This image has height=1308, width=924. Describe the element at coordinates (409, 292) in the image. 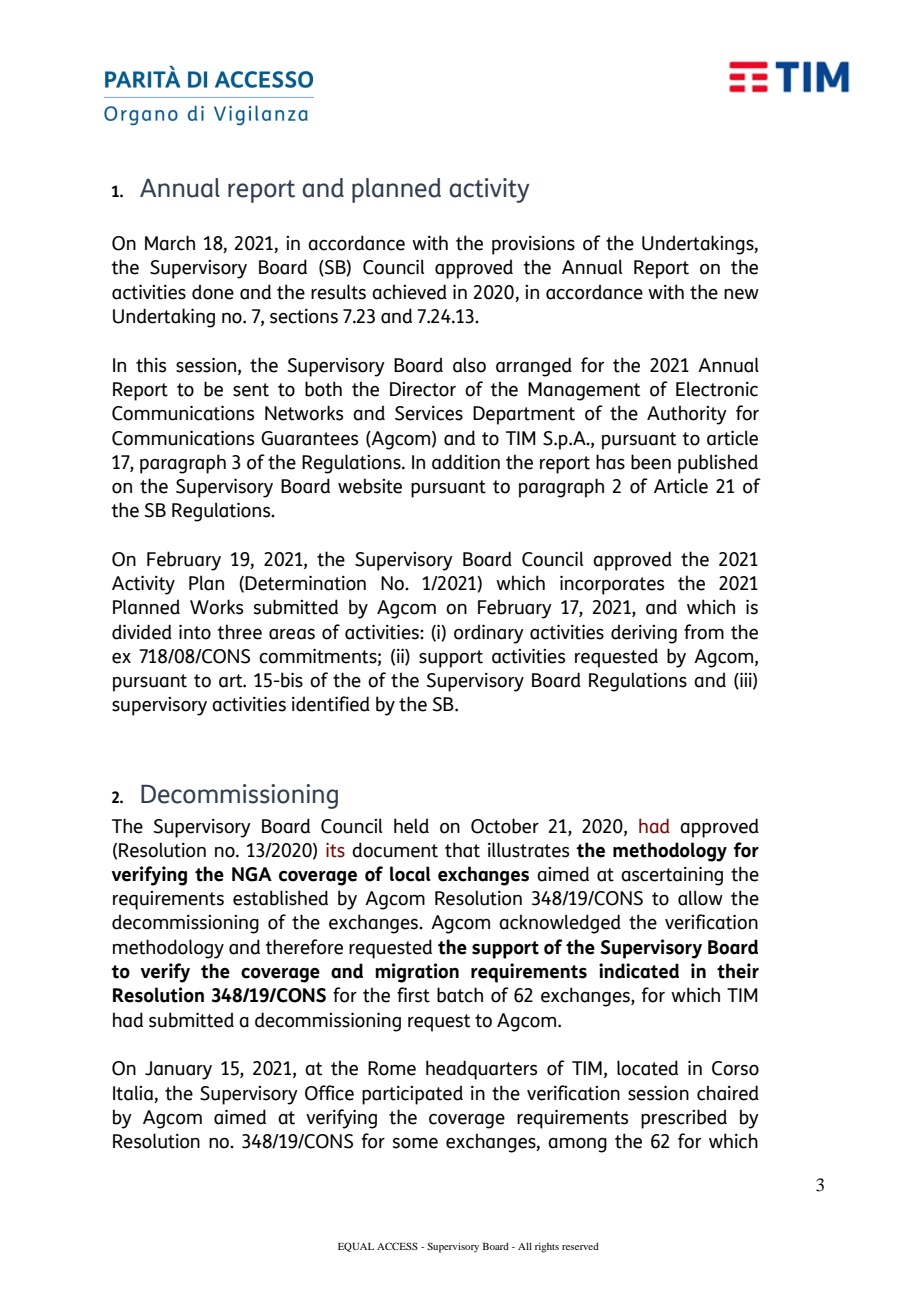

I see `achieved` at that location.
